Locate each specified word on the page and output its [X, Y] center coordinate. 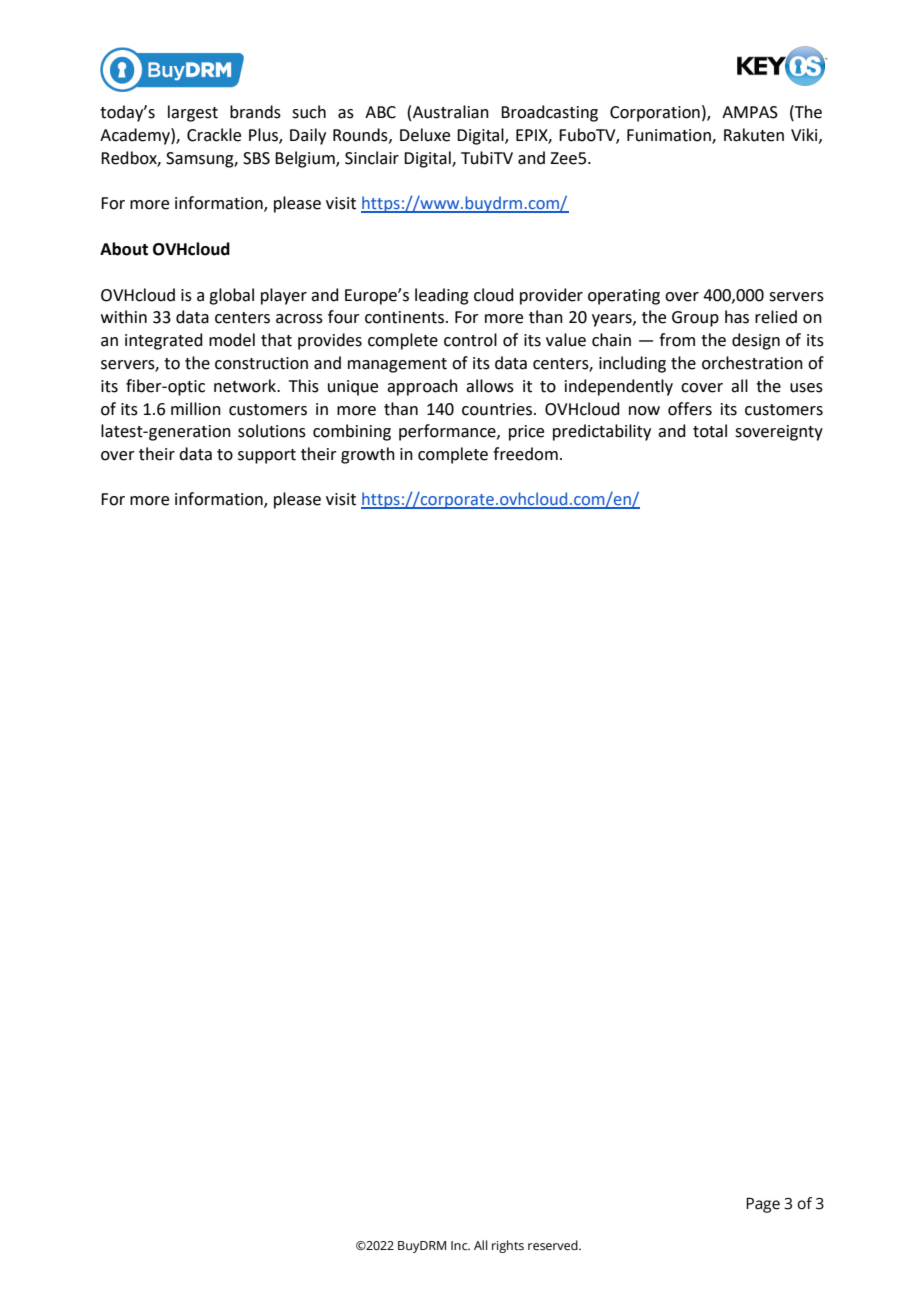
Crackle [214, 135]
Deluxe [425, 135]
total [710, 431]
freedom [525, 454]
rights [508, 1246]
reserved [554, 1245]
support [267, 456]
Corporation [655, 114]
